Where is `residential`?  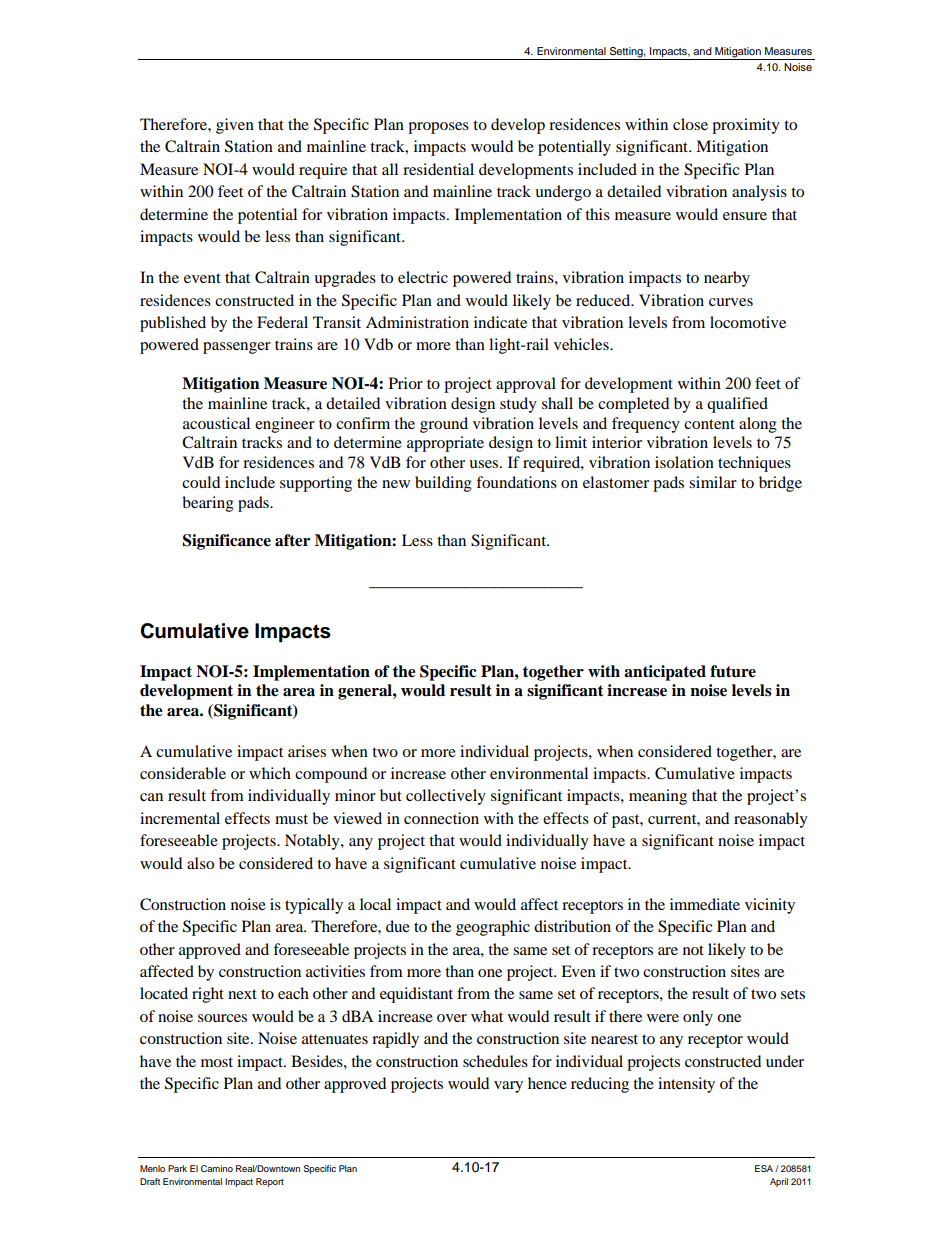 residential is located at coordinates (438, 169).
